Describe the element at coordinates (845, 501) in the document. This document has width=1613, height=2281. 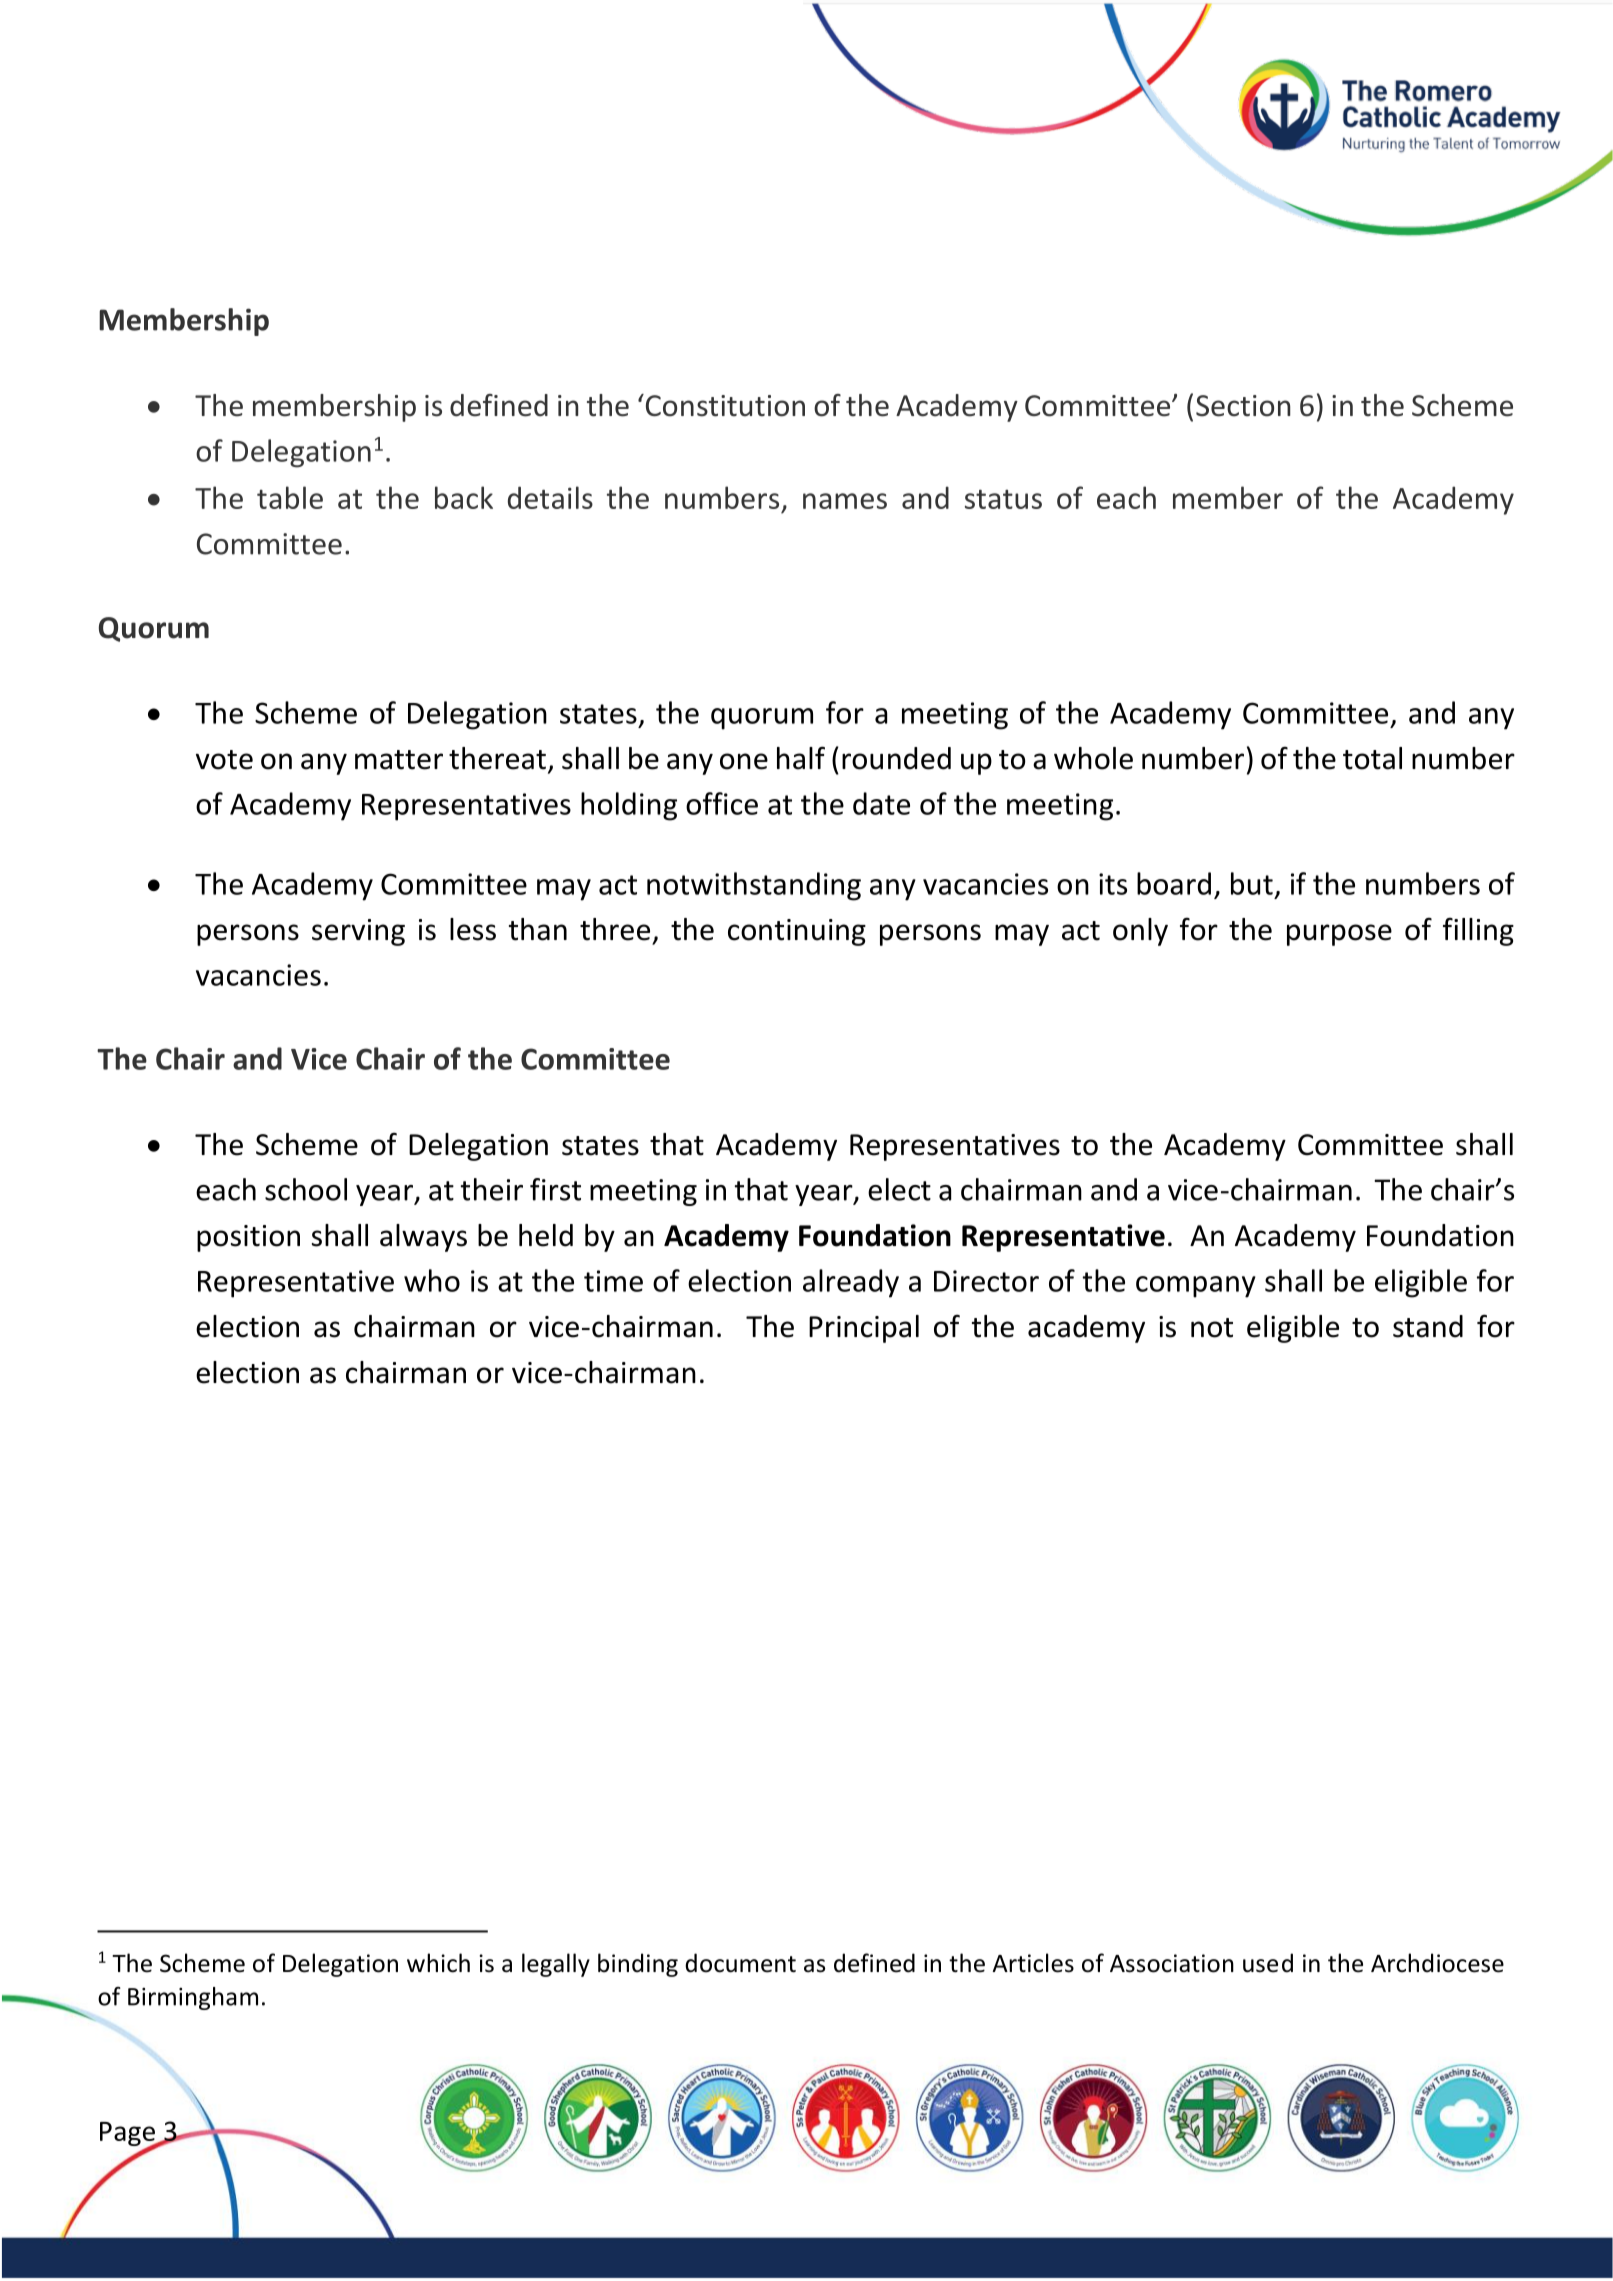
I see `names` at that location.
